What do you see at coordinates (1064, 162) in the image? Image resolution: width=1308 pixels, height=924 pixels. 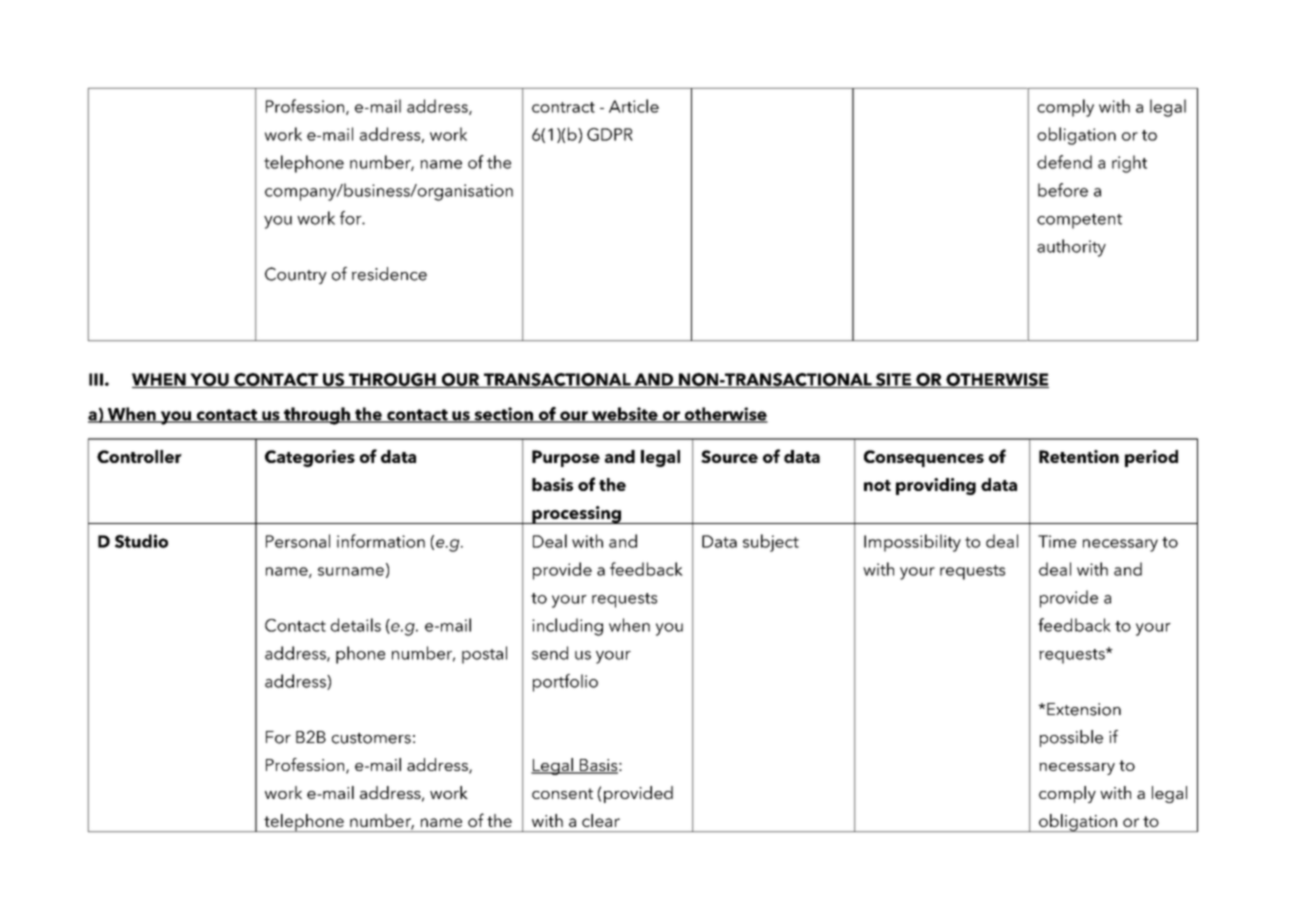 I see `defend` at bounding box center [1064, 162].
